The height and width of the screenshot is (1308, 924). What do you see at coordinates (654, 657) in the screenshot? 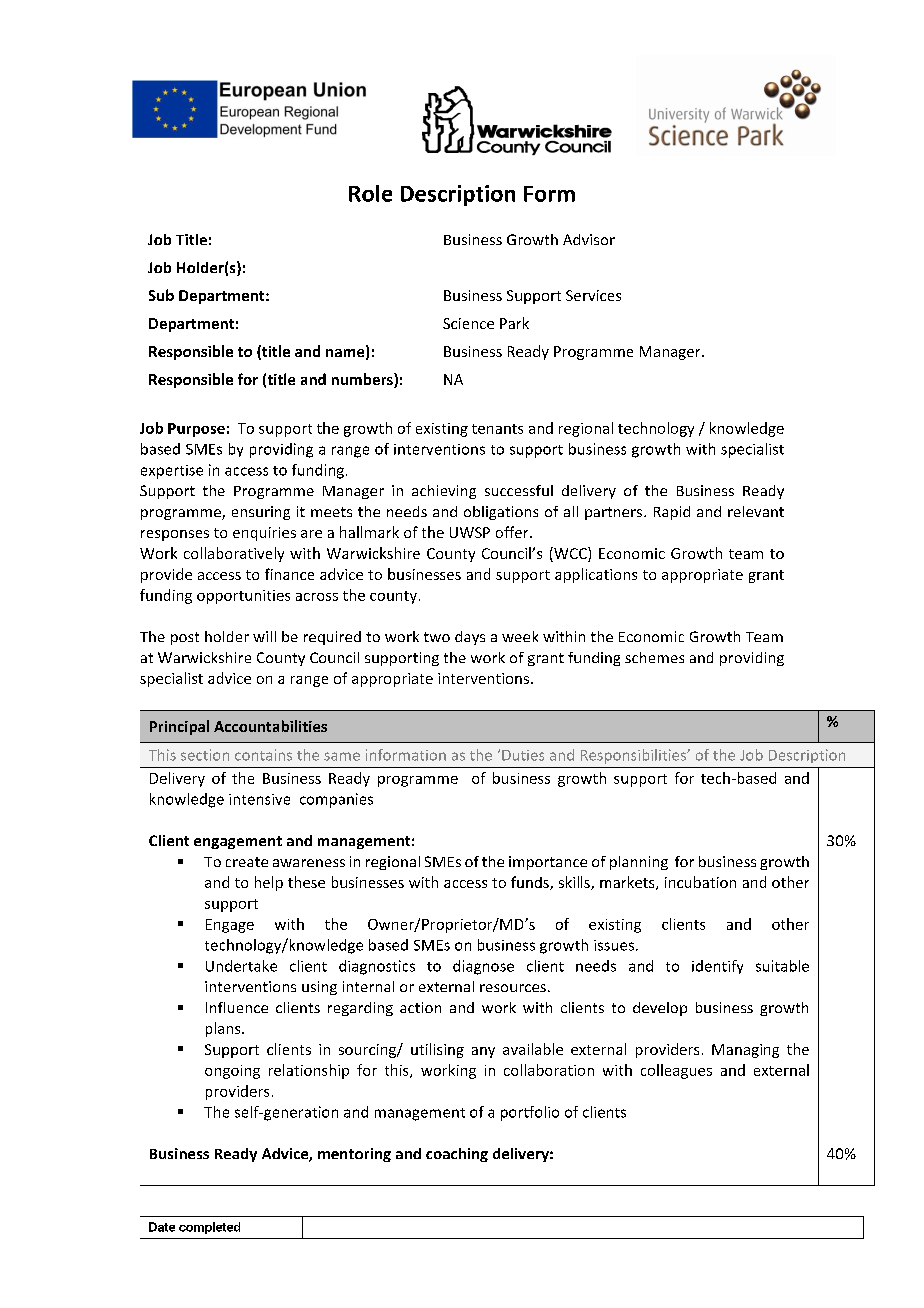
I see `schemes` at bounding box center [654, 657].
